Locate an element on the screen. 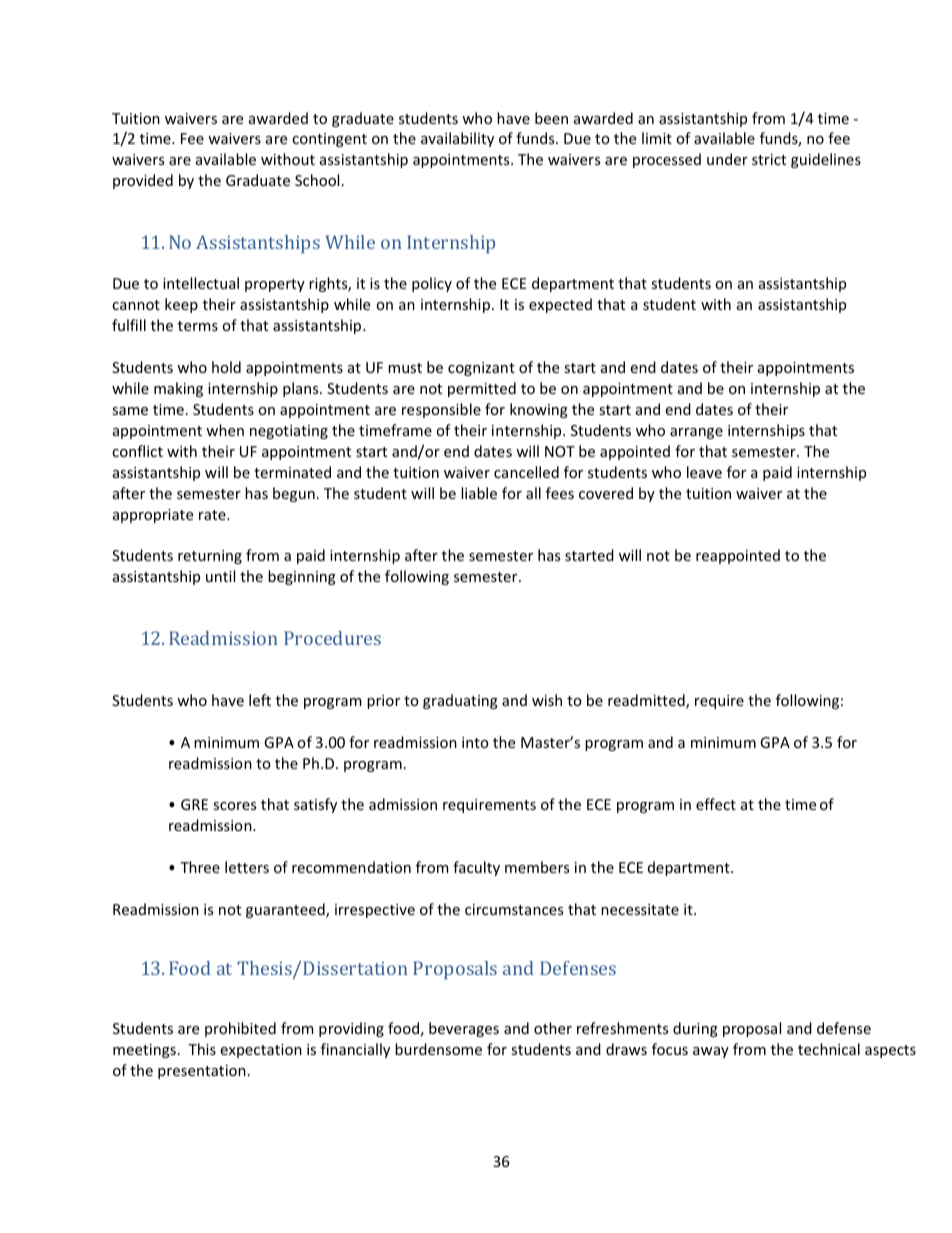 The width and height of the screenshot is (952, 1233). hold is located at coordinates (226, 367).
